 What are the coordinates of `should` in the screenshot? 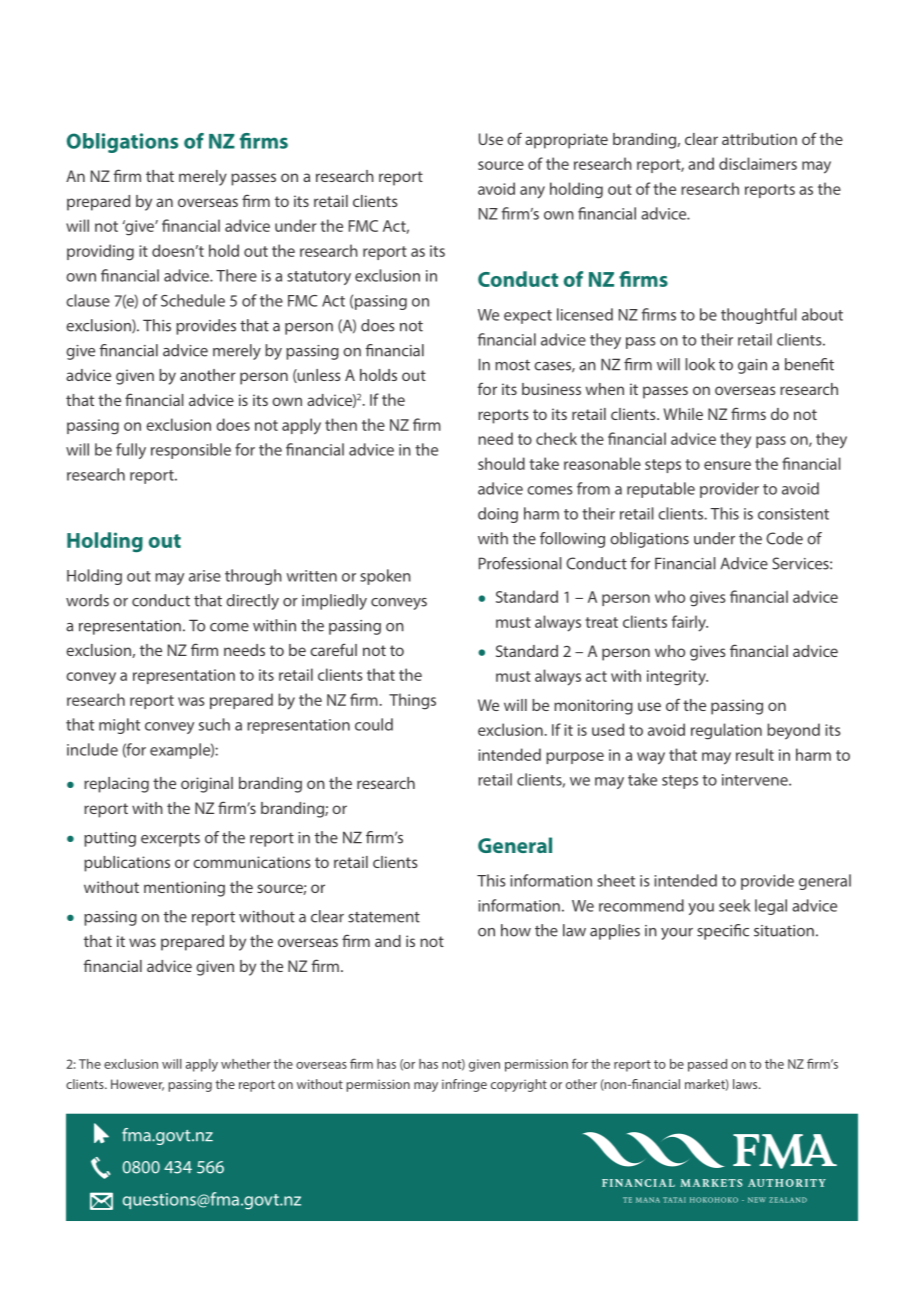 It's located at (501, 463).
